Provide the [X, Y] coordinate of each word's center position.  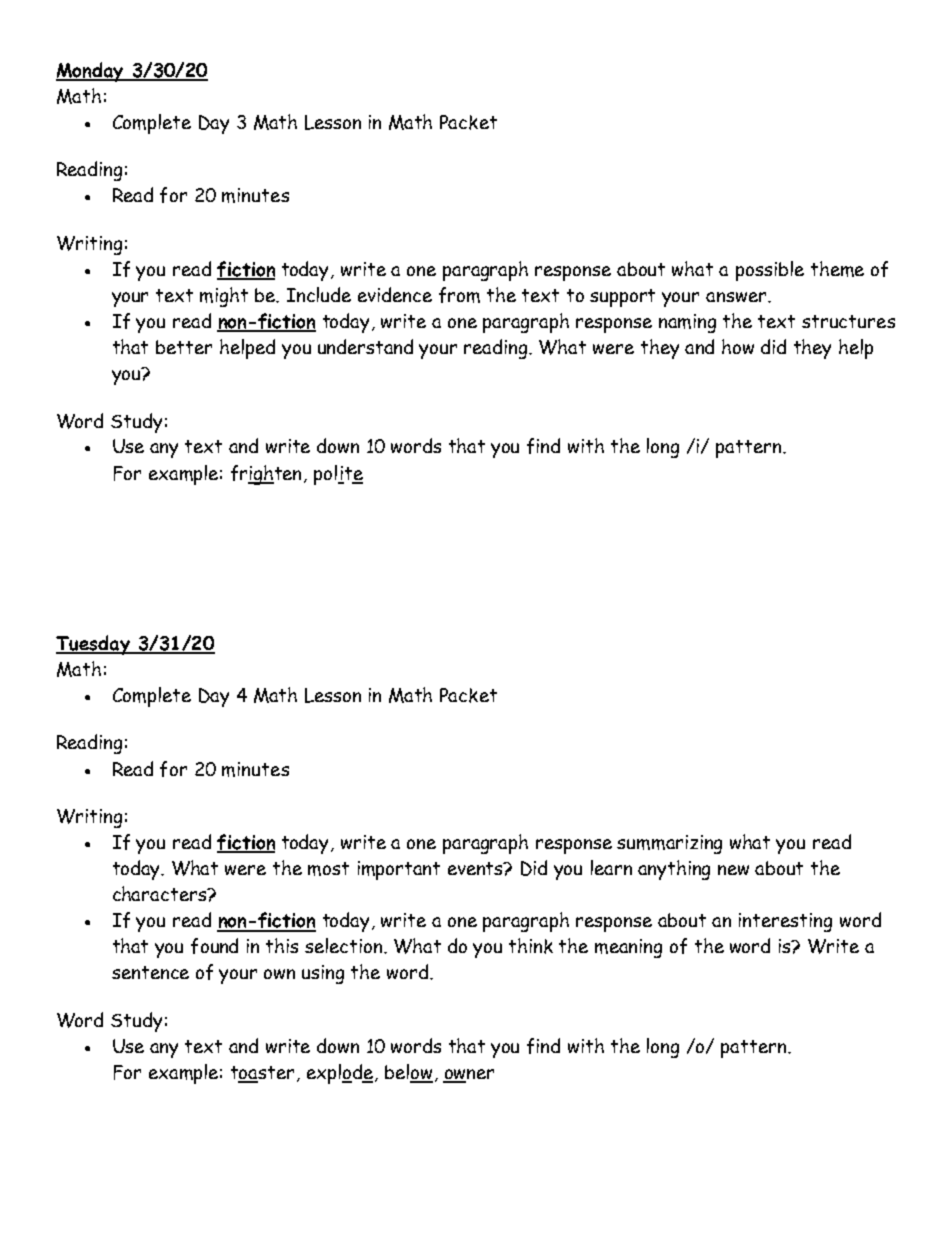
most [328, 869]
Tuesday [94, 645]
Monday [91, 72]
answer [737, 297]
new [733, 870]
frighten [268, 475]
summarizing [669, 844]
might [224, 297]
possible [770, 271]
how [738, 346]
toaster [262, 1074]
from [459, 295]
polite [338, 475]
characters [161, 893]
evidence [395, 294]
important [399, 870]
